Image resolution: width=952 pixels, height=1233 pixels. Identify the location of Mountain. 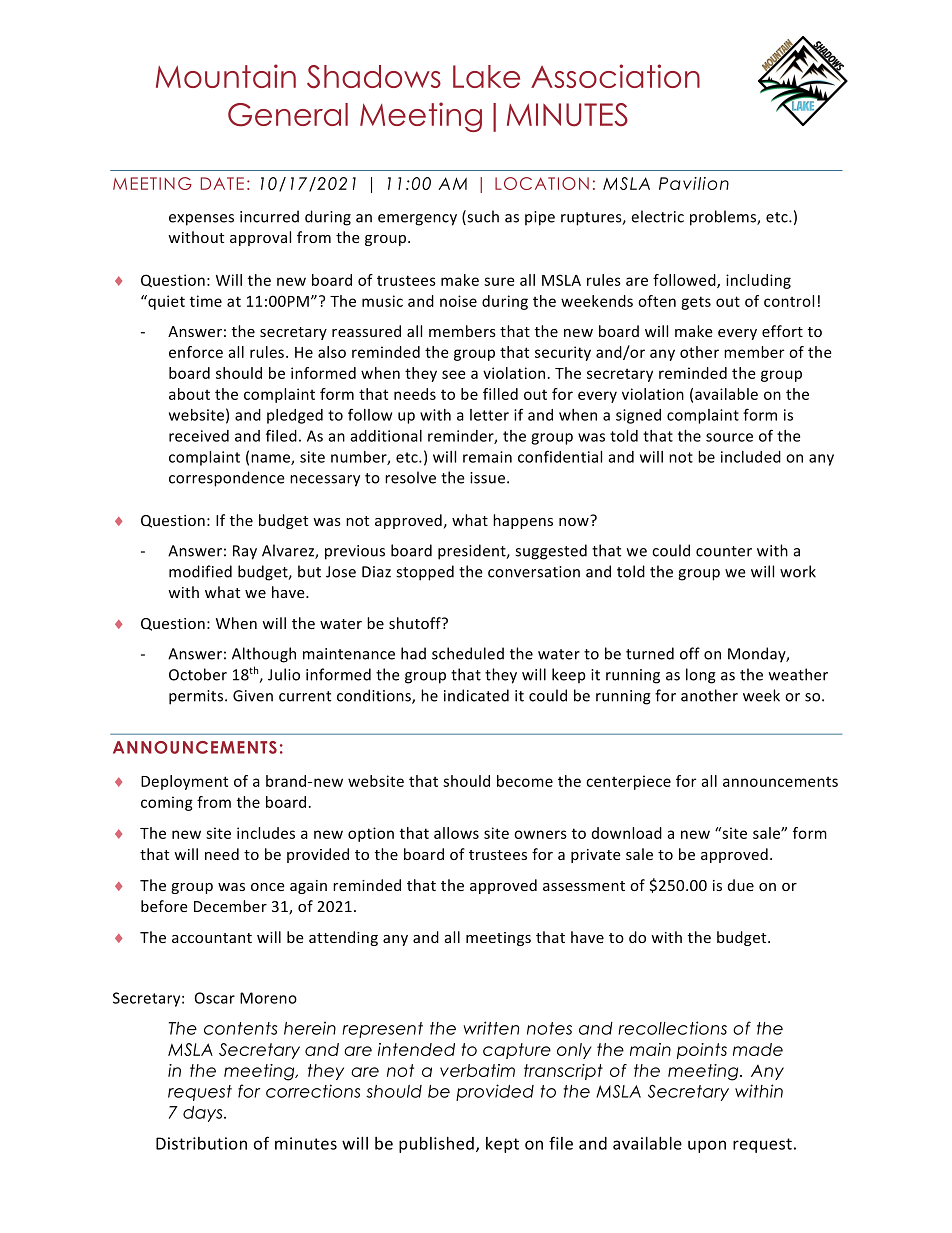
(226, 76).
